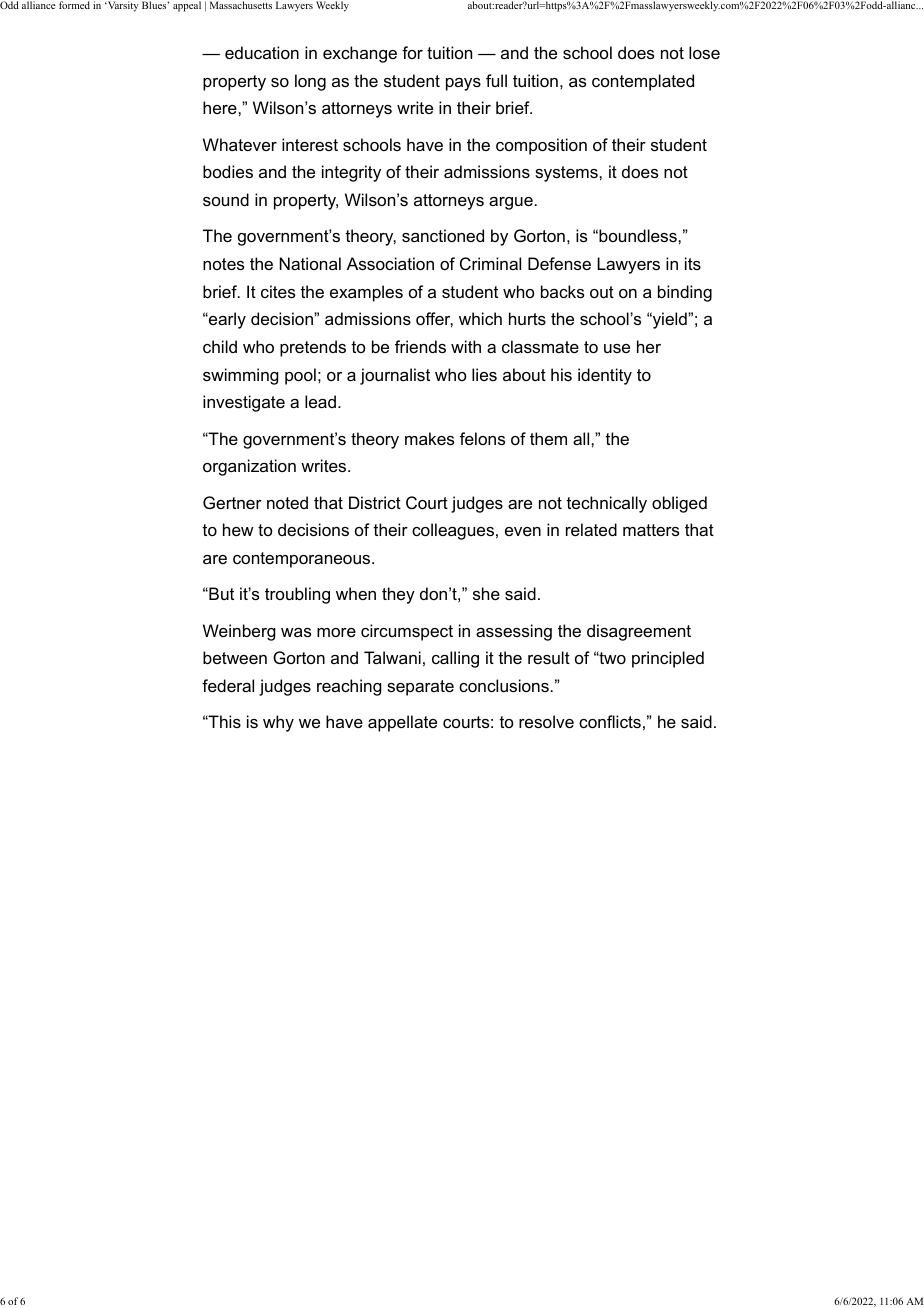 Image resolution: width=924 pixels, height=1308 pixels. Describe the element at coordinates (122, 6) in the image. I see `Varsity` at that location.
